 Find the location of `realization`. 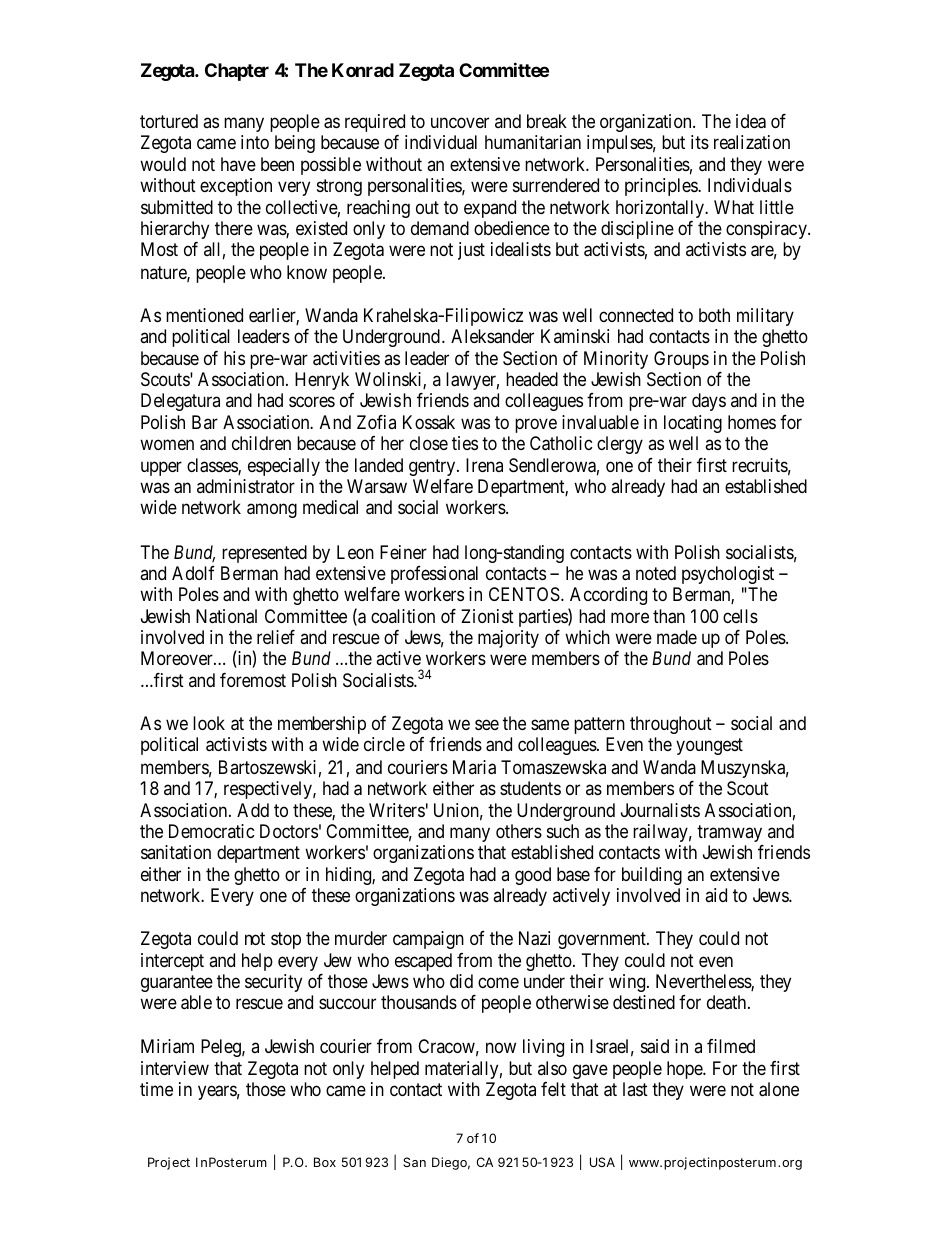

realization is located at coordinates (752, 142).
